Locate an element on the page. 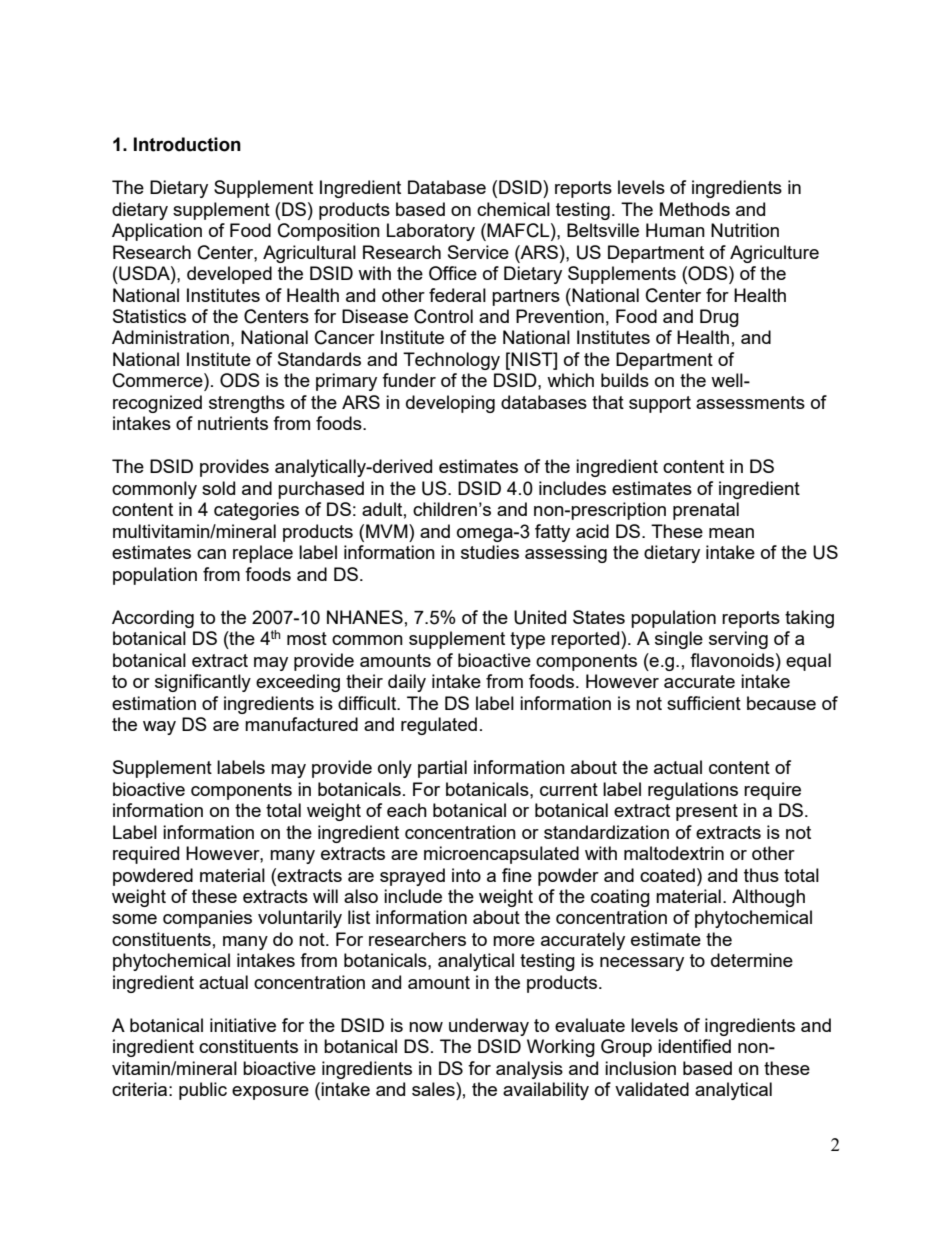  Introduction is located at coordinates (187, 144).
